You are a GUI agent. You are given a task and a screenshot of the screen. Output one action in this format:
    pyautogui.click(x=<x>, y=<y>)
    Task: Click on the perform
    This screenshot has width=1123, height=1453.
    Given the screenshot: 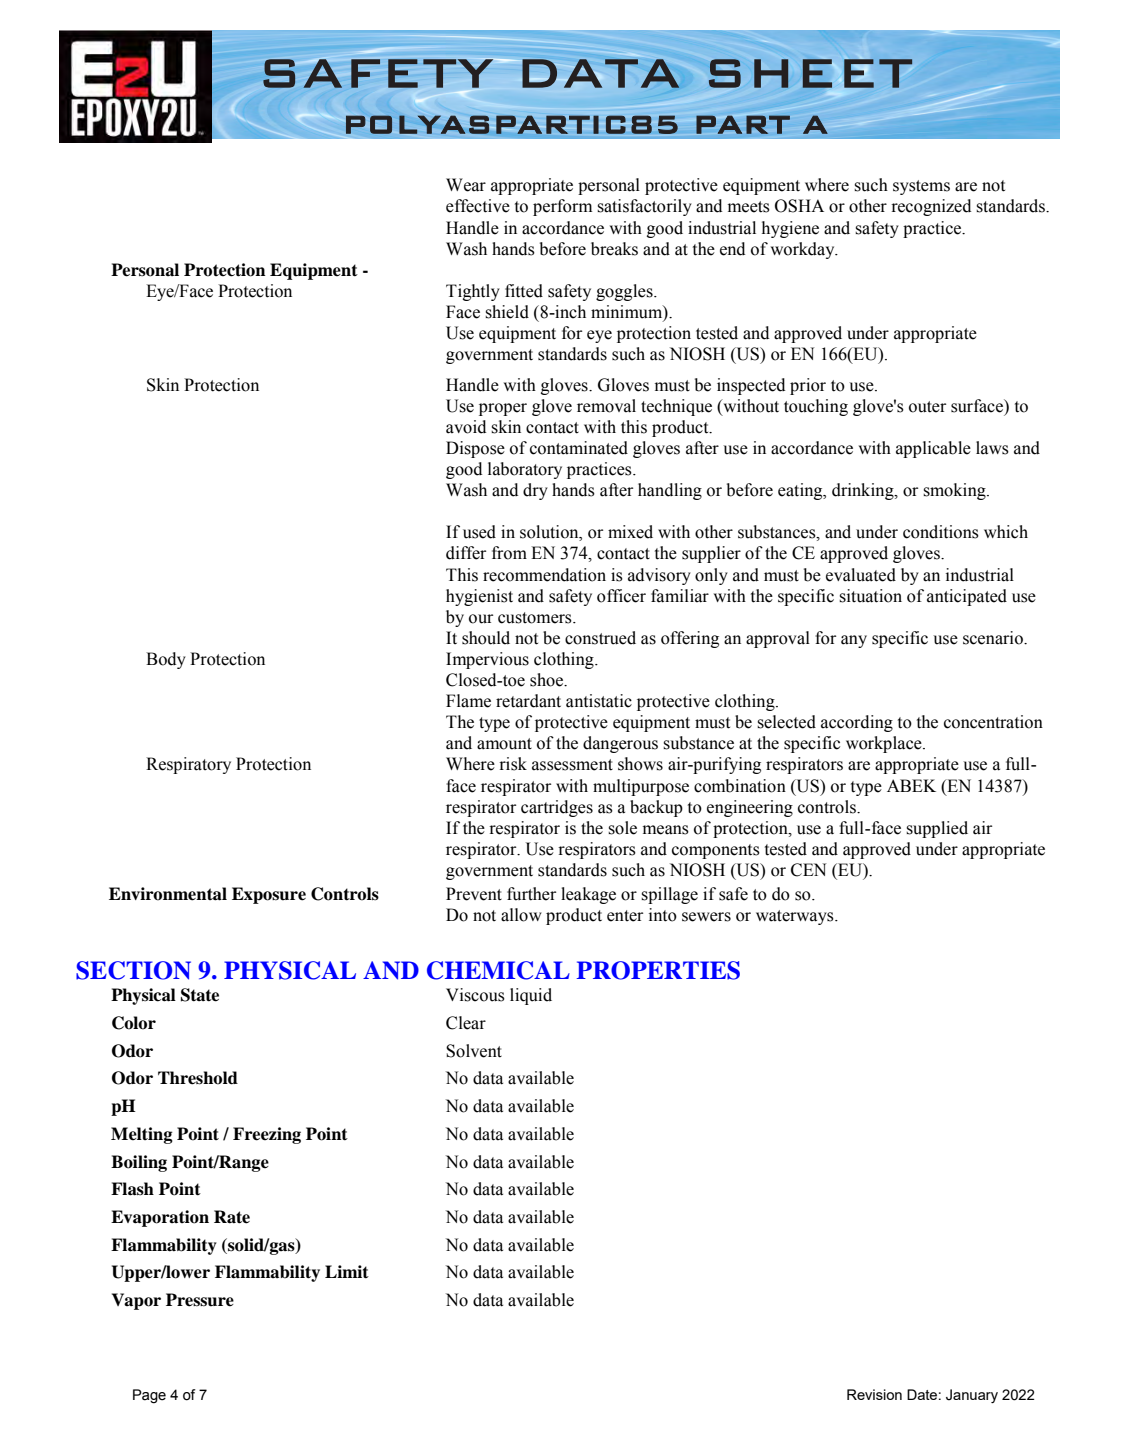 What is the action you would take?
    pyautogui.click(x=562, y=207)
